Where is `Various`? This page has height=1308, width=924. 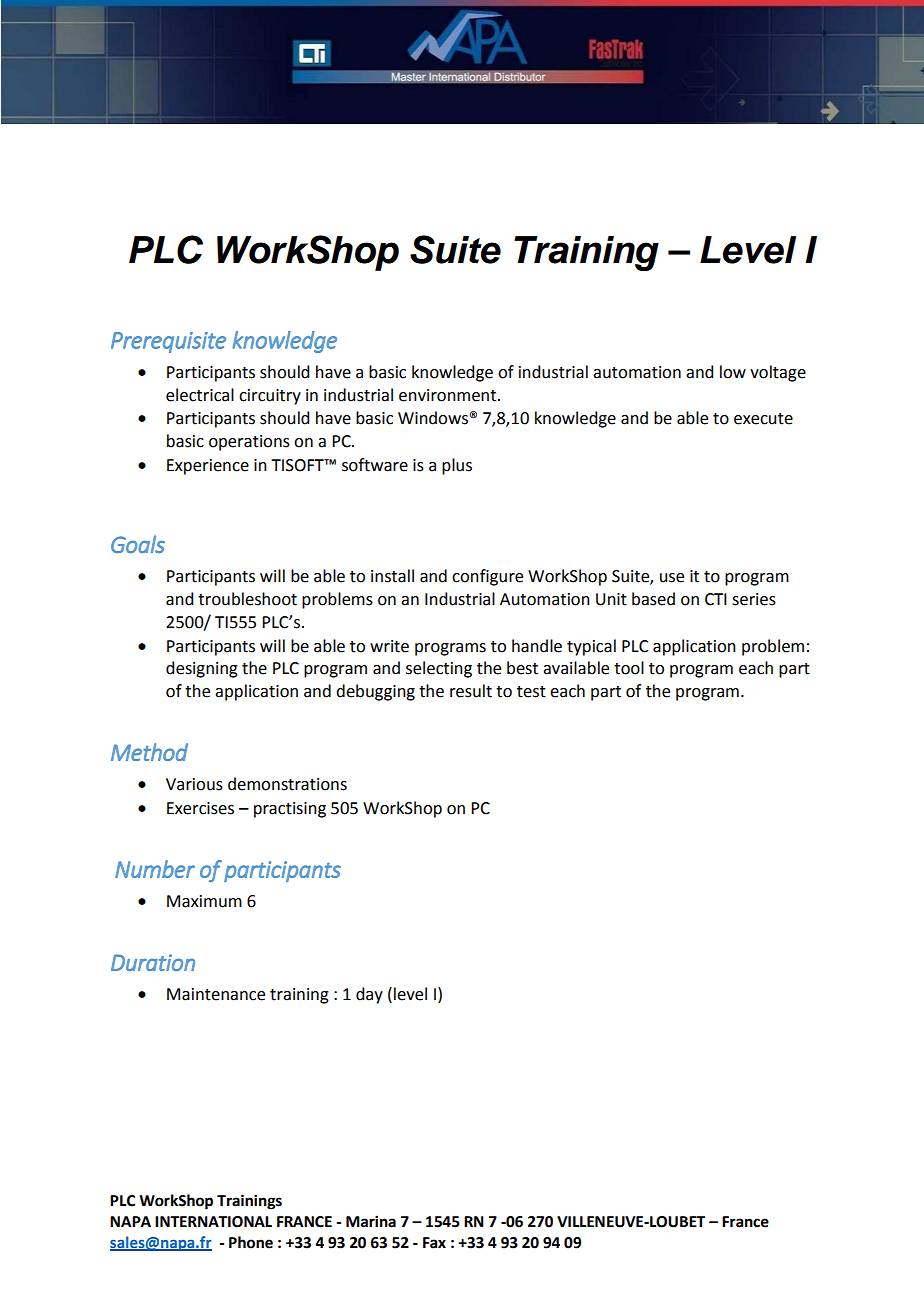 Various is located at coordinates (194, 784).
